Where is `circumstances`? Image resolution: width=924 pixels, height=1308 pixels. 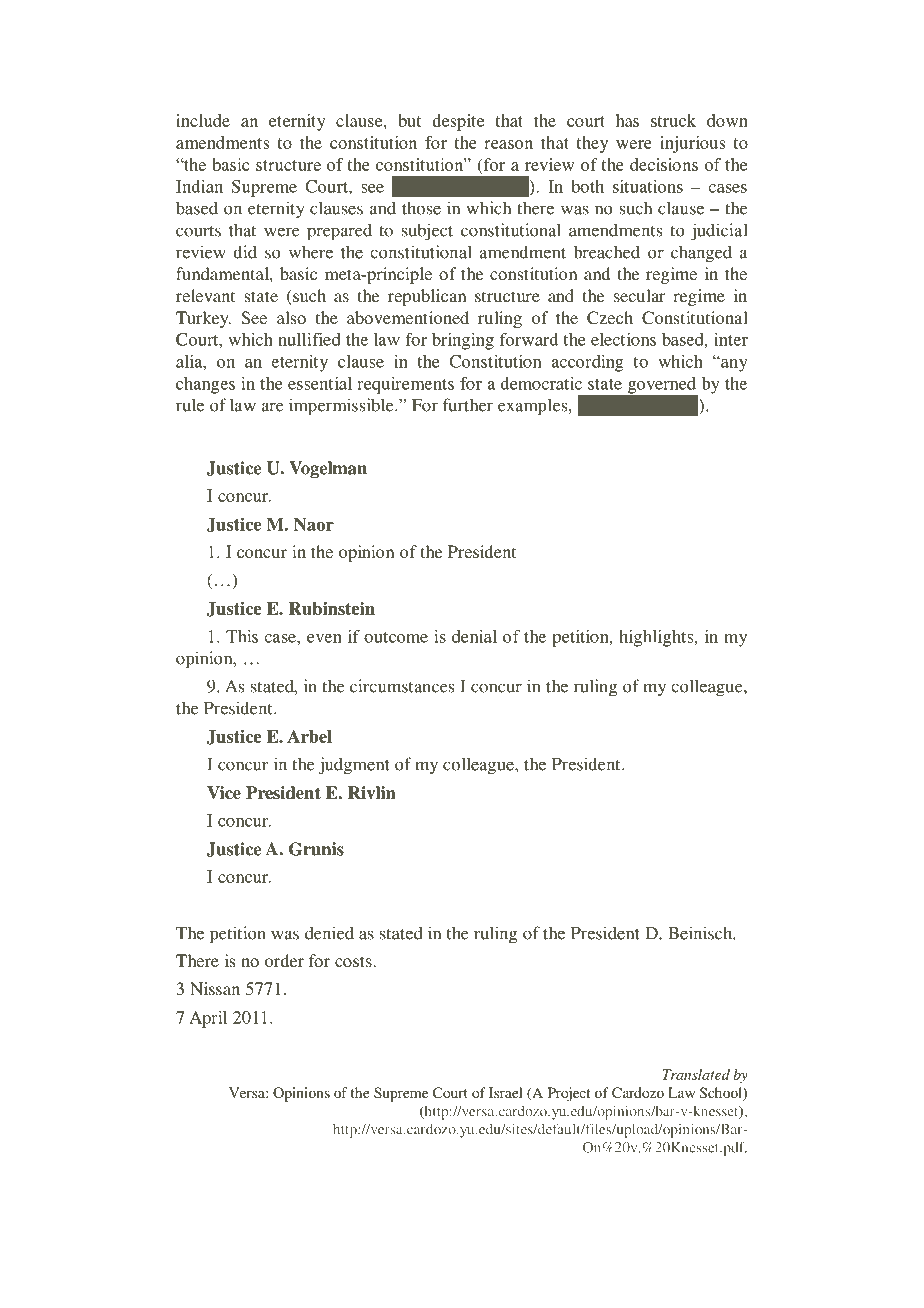 circumstances is located at coordinates (402, 686).
